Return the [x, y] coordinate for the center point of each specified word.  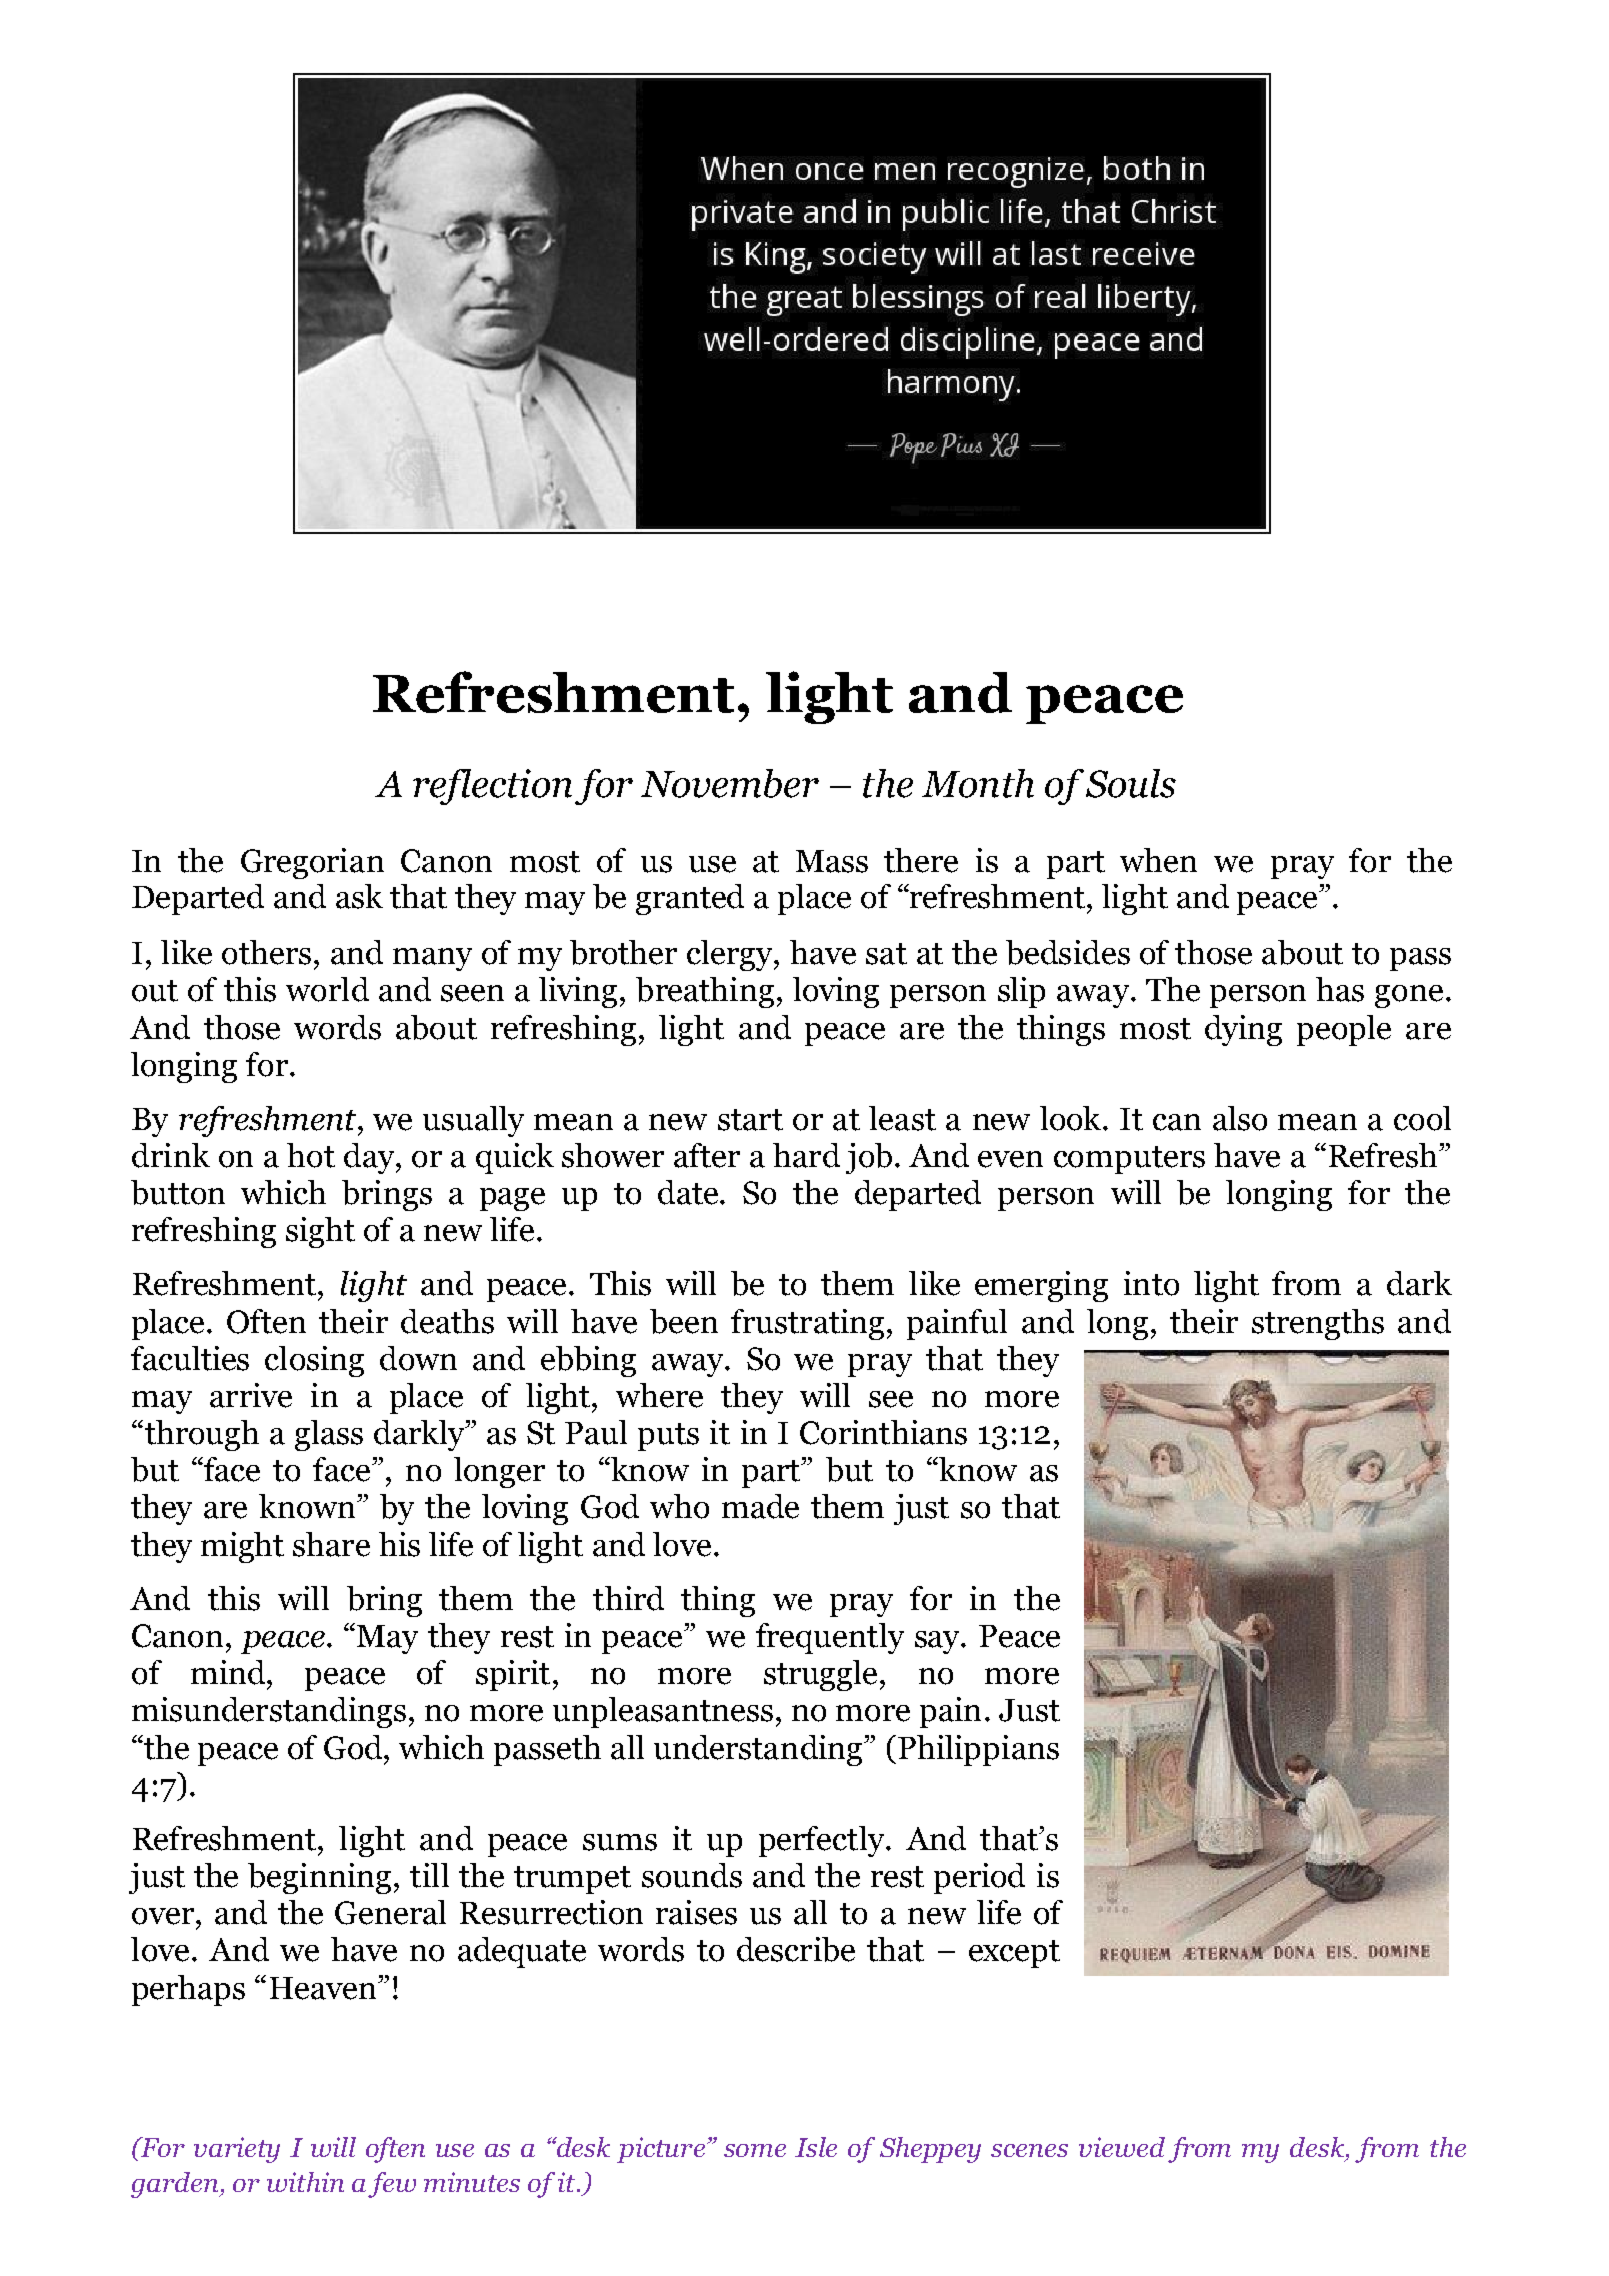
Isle [816, 2147]
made [760, 1506]
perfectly [823, 1841]
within [305, 2182]
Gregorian [312, 863]
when [1158, 860]
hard [806, 1155]
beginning [319, 1878]
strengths [1318, 1324]
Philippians [978, 1750]
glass [329, 1435]
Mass [832, 861]
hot [311, 1155]
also [1240, 1118]
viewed [1122, 2147]
